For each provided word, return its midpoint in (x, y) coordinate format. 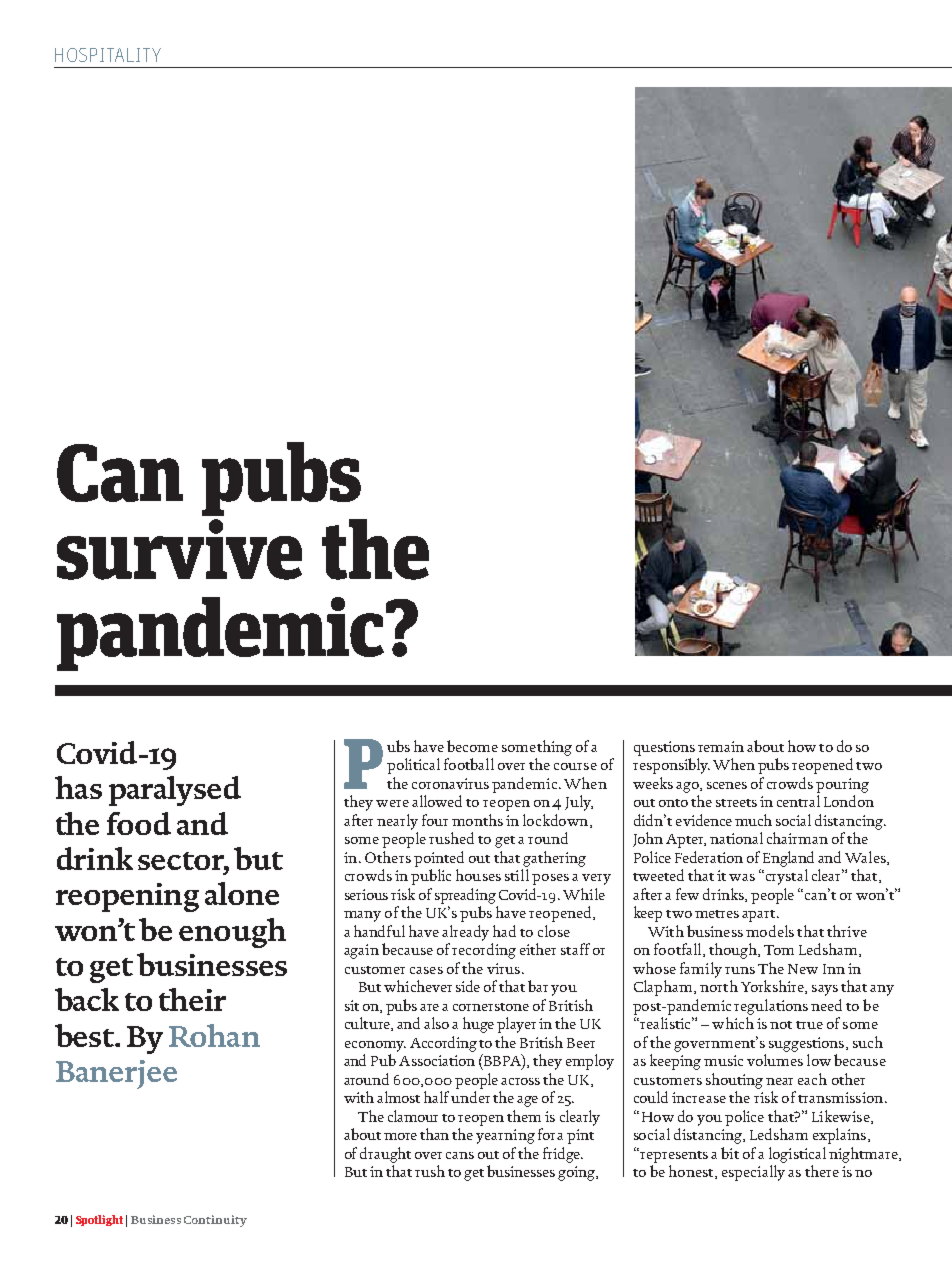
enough (232, 933)
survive (179, 549)
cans (460, 1155)
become (472, 746)
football (469, 764)
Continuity (215, 1221)
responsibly (671, 766)
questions (664, 748)
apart (760, 916)
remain (721, 746)
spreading (465, 896)
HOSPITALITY (108, 55)
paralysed (175, 791)
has (78, 787)
